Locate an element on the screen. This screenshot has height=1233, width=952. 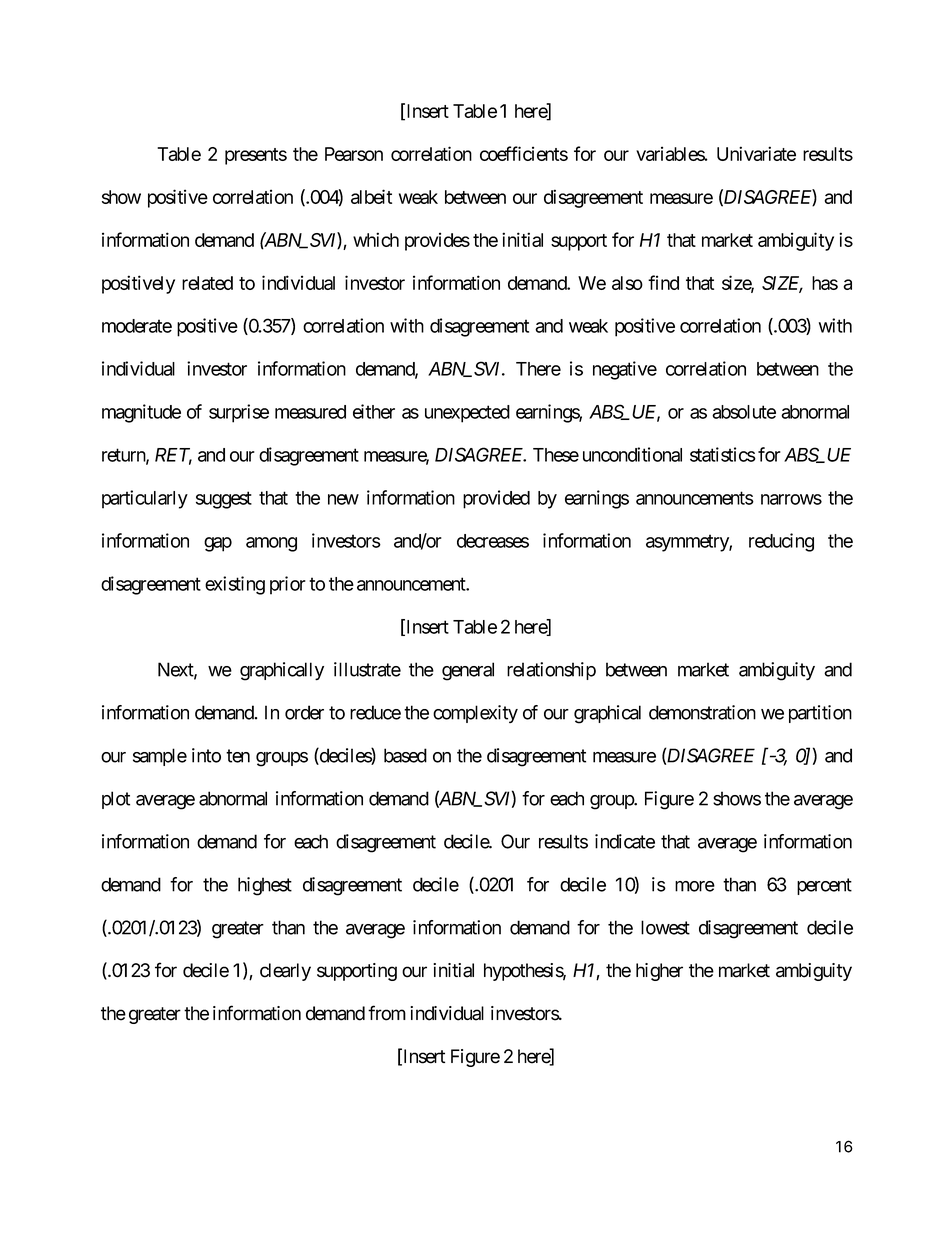
existing is located at coordinates (235, 585).
